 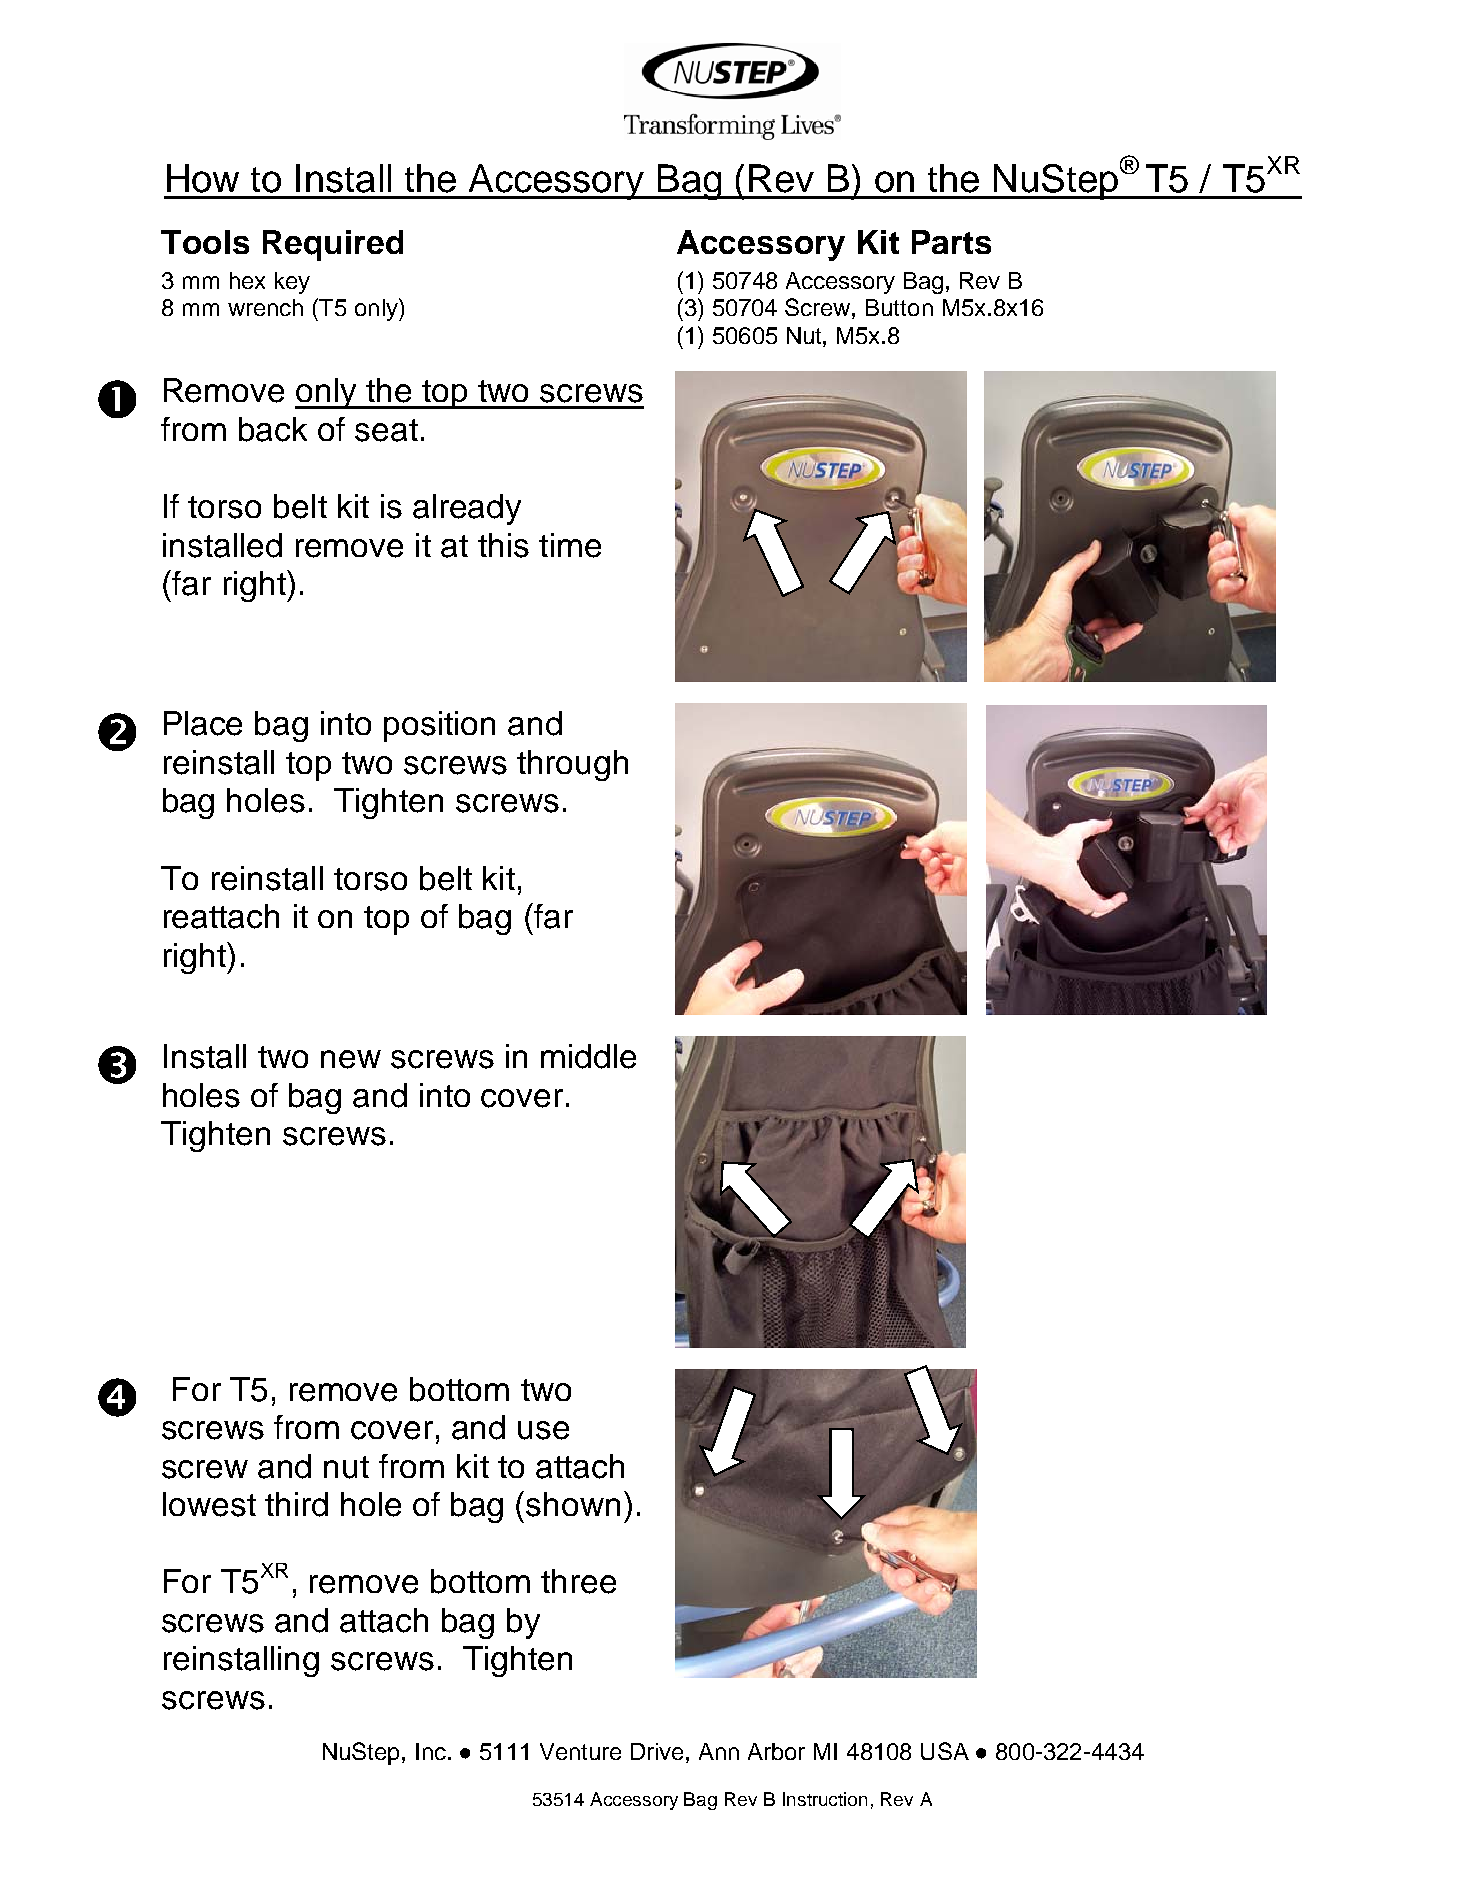 I want to click on third, so click(x=296, y=1504).
